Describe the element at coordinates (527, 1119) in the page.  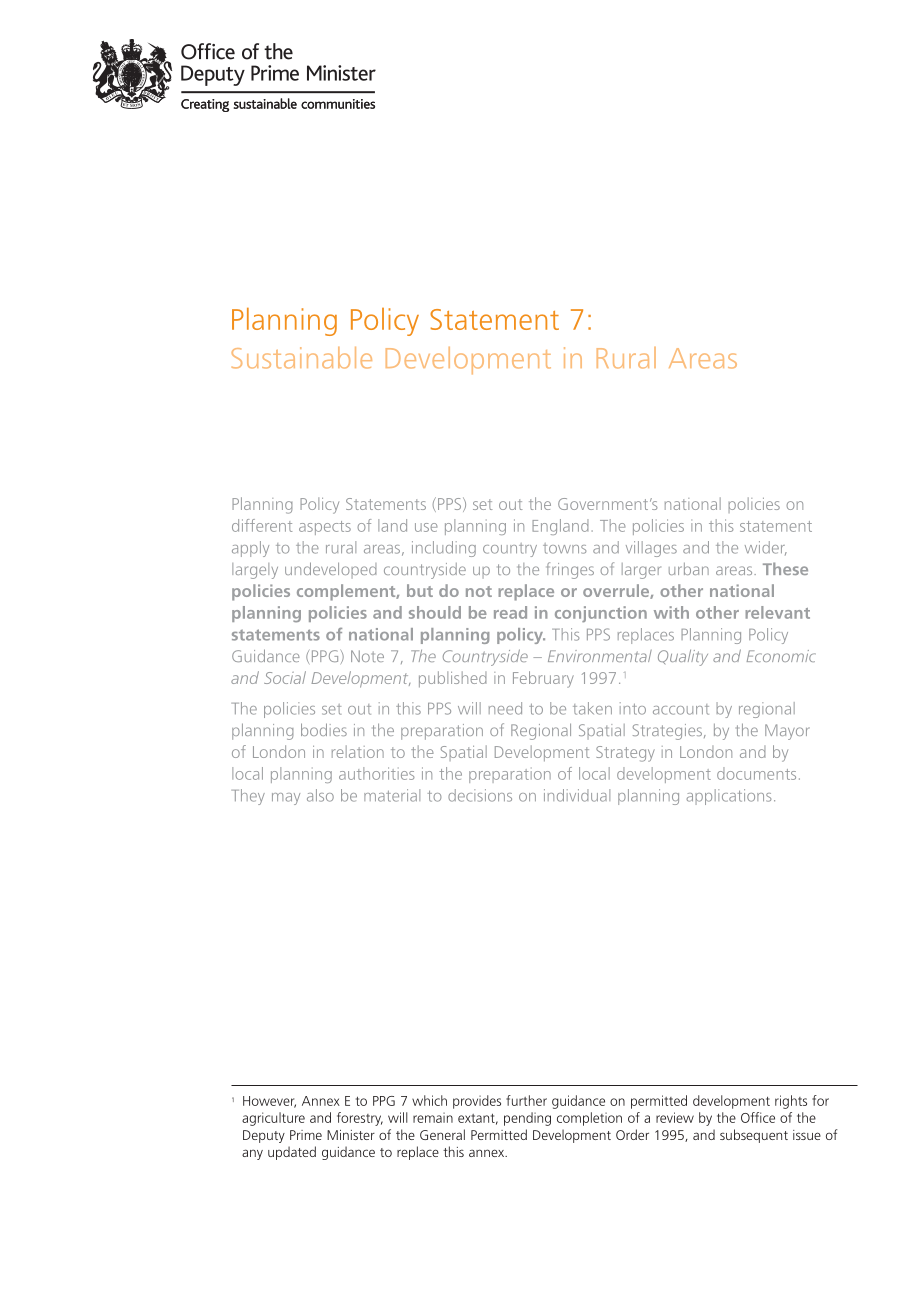
I see `pending` at that location.
